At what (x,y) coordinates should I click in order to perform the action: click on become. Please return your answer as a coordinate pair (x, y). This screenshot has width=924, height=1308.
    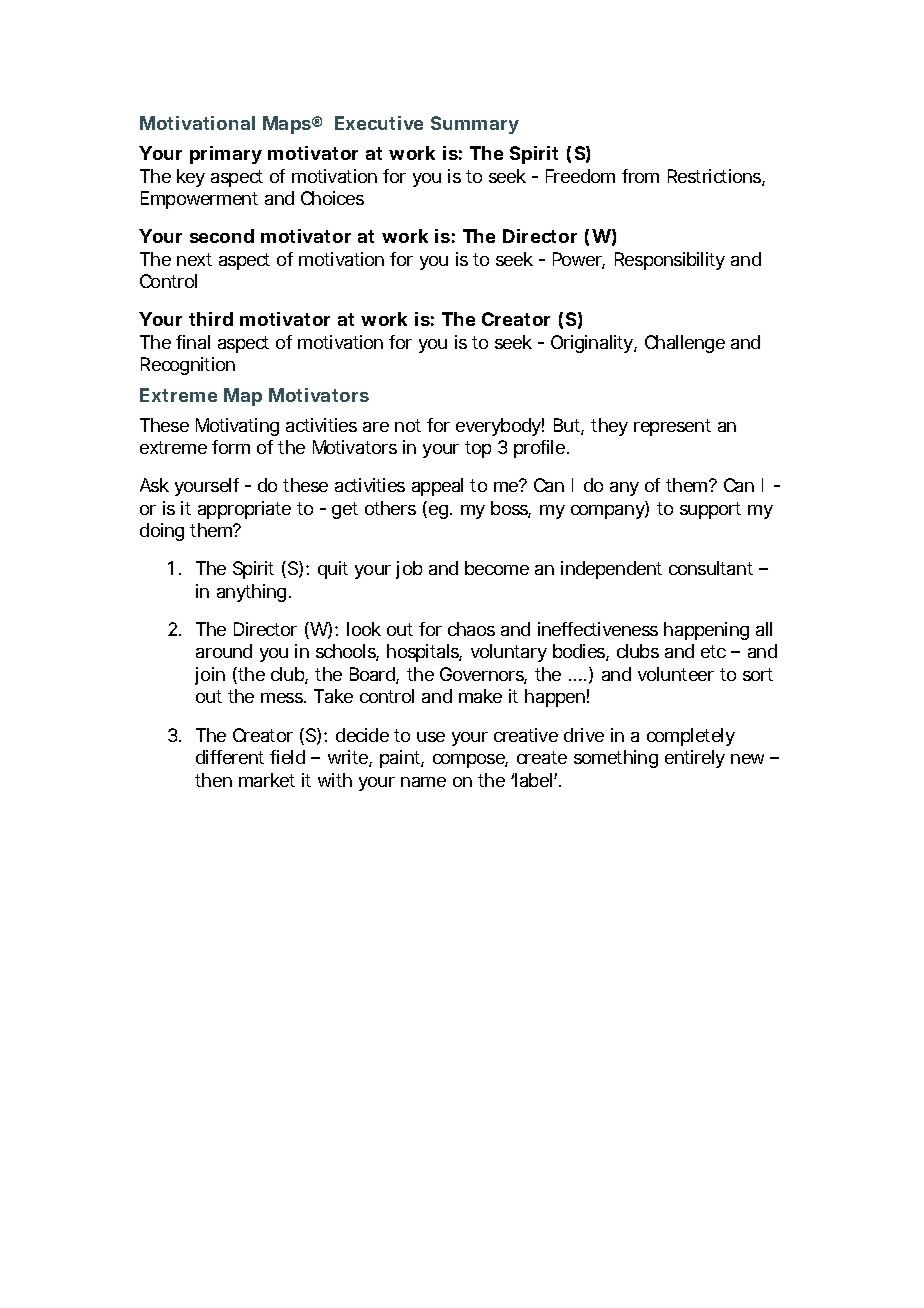
    Looking at the image, I should click on (497, 568).
